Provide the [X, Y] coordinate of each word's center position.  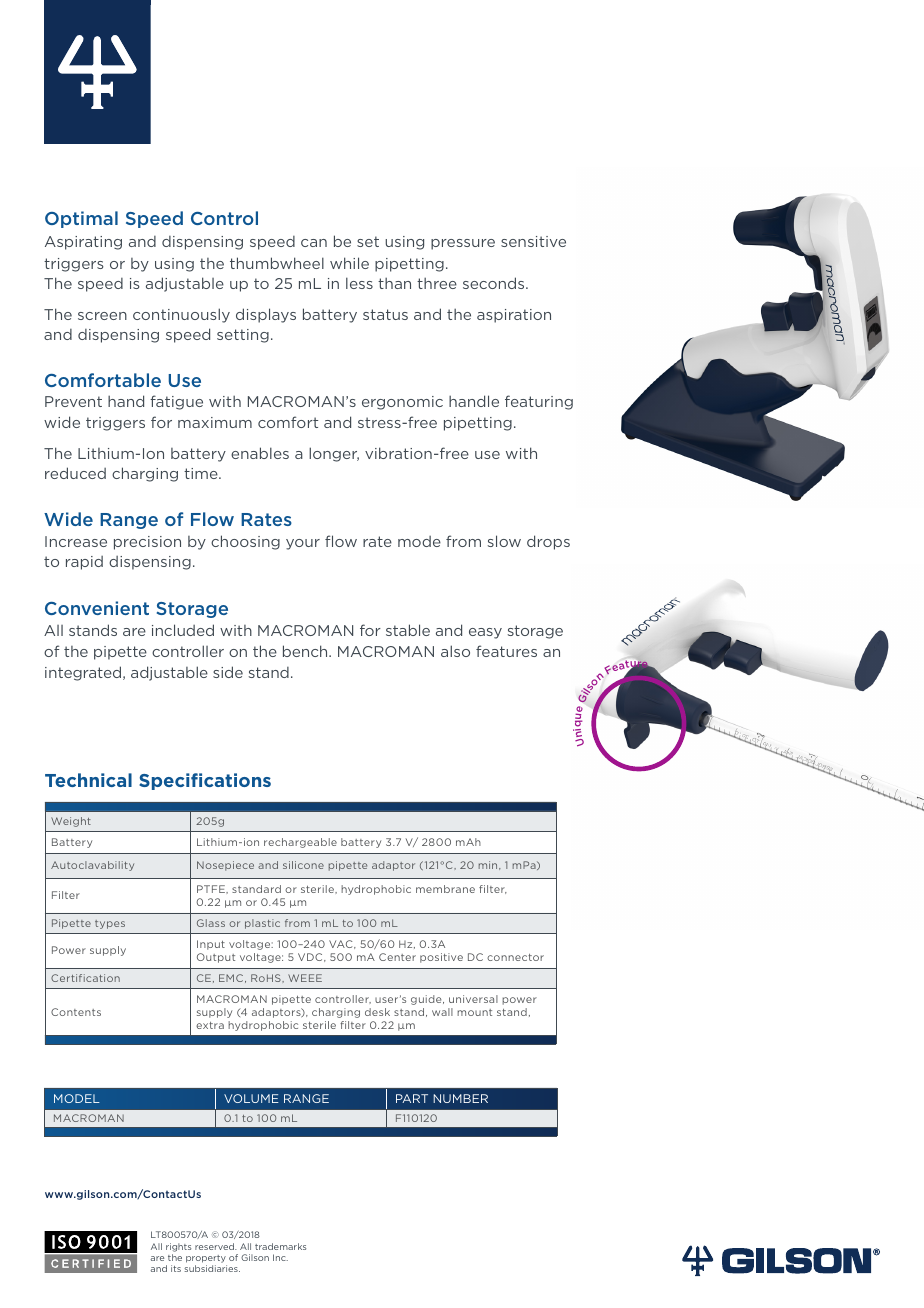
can [314, 243]
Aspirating [83, 243]
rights [178, 1247]
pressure [463, 244]
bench [306, 651]
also [455, 651]
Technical [88, 780]
